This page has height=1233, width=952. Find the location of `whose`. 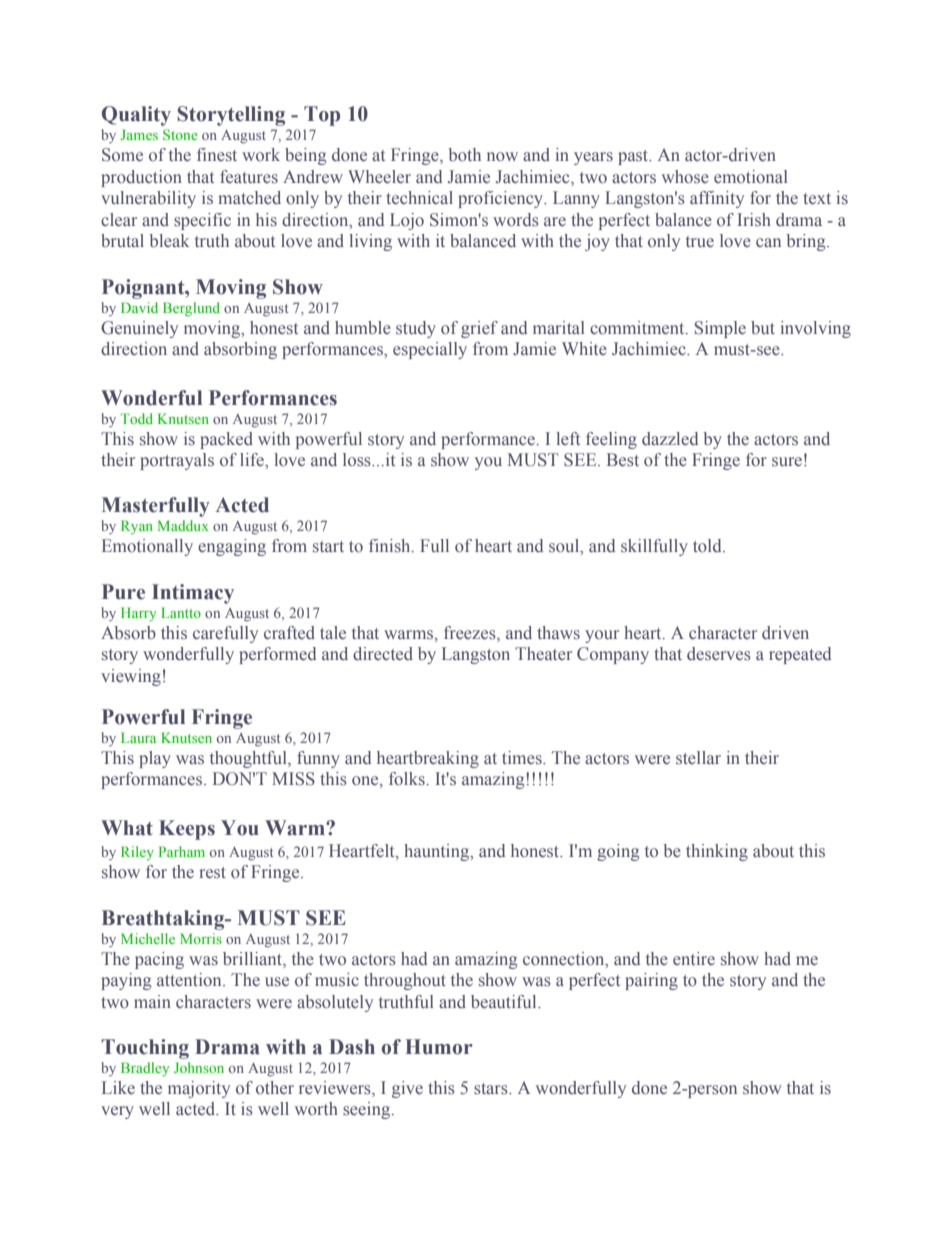

whose is located at coordinates (685, 177).
